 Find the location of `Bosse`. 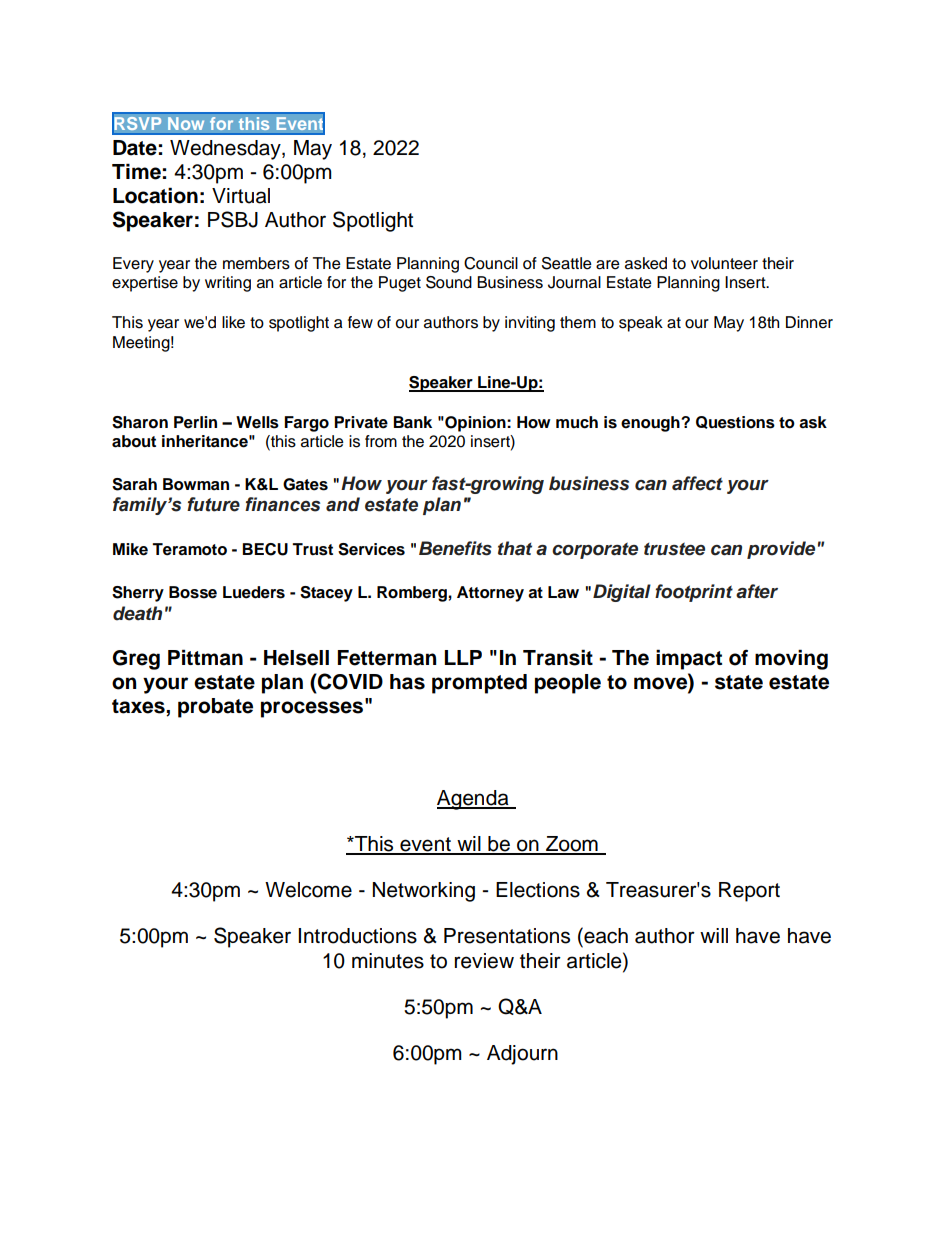

Bosse is located at coordinates (193, 592).
